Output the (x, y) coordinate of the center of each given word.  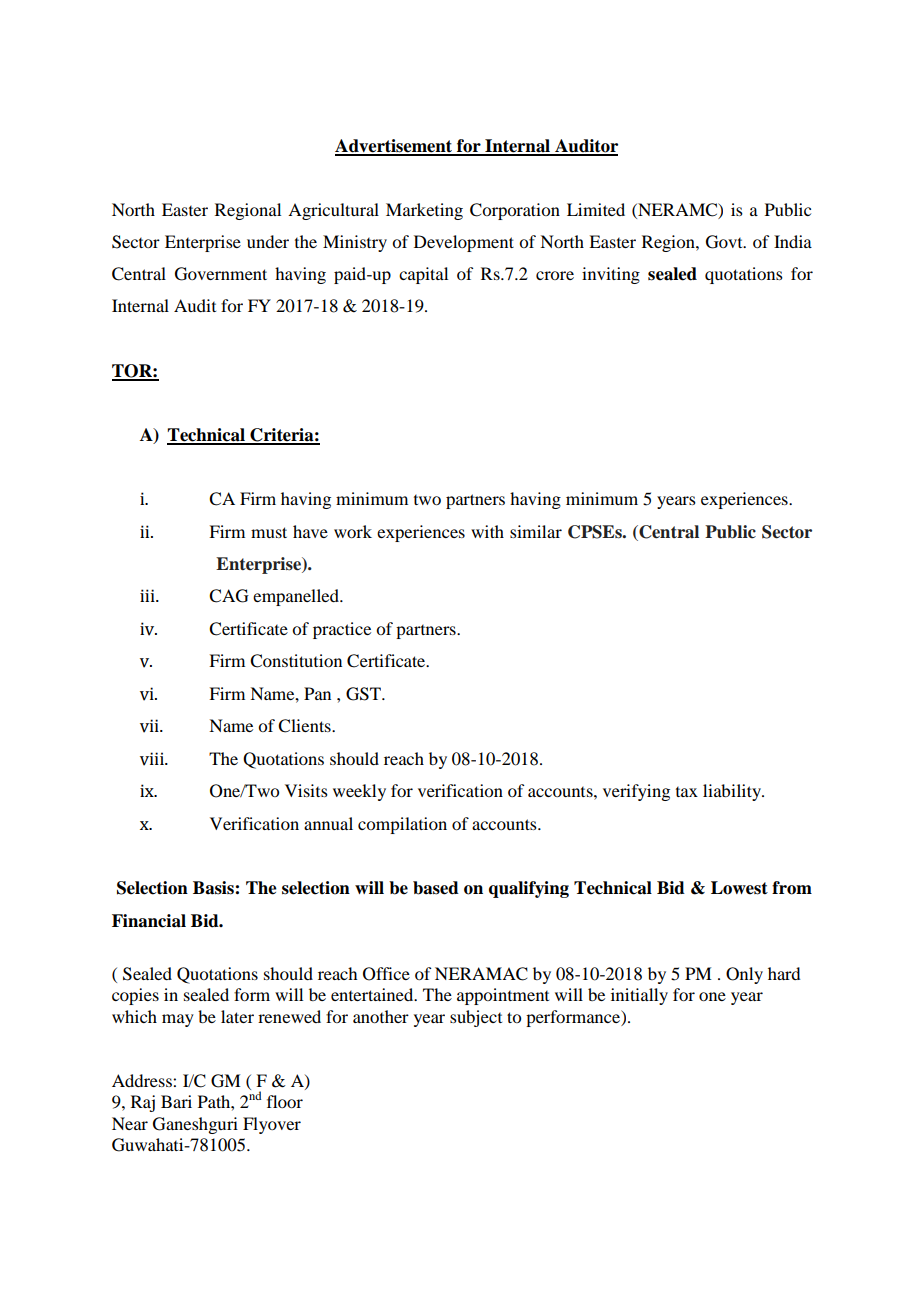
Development (464, 243)
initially (639, 996)
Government (221, 274)
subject (476, 1018)
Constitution (296, 661)
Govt (725, 242)
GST (364, 694)
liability (733, 792)
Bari (176, 1101)
